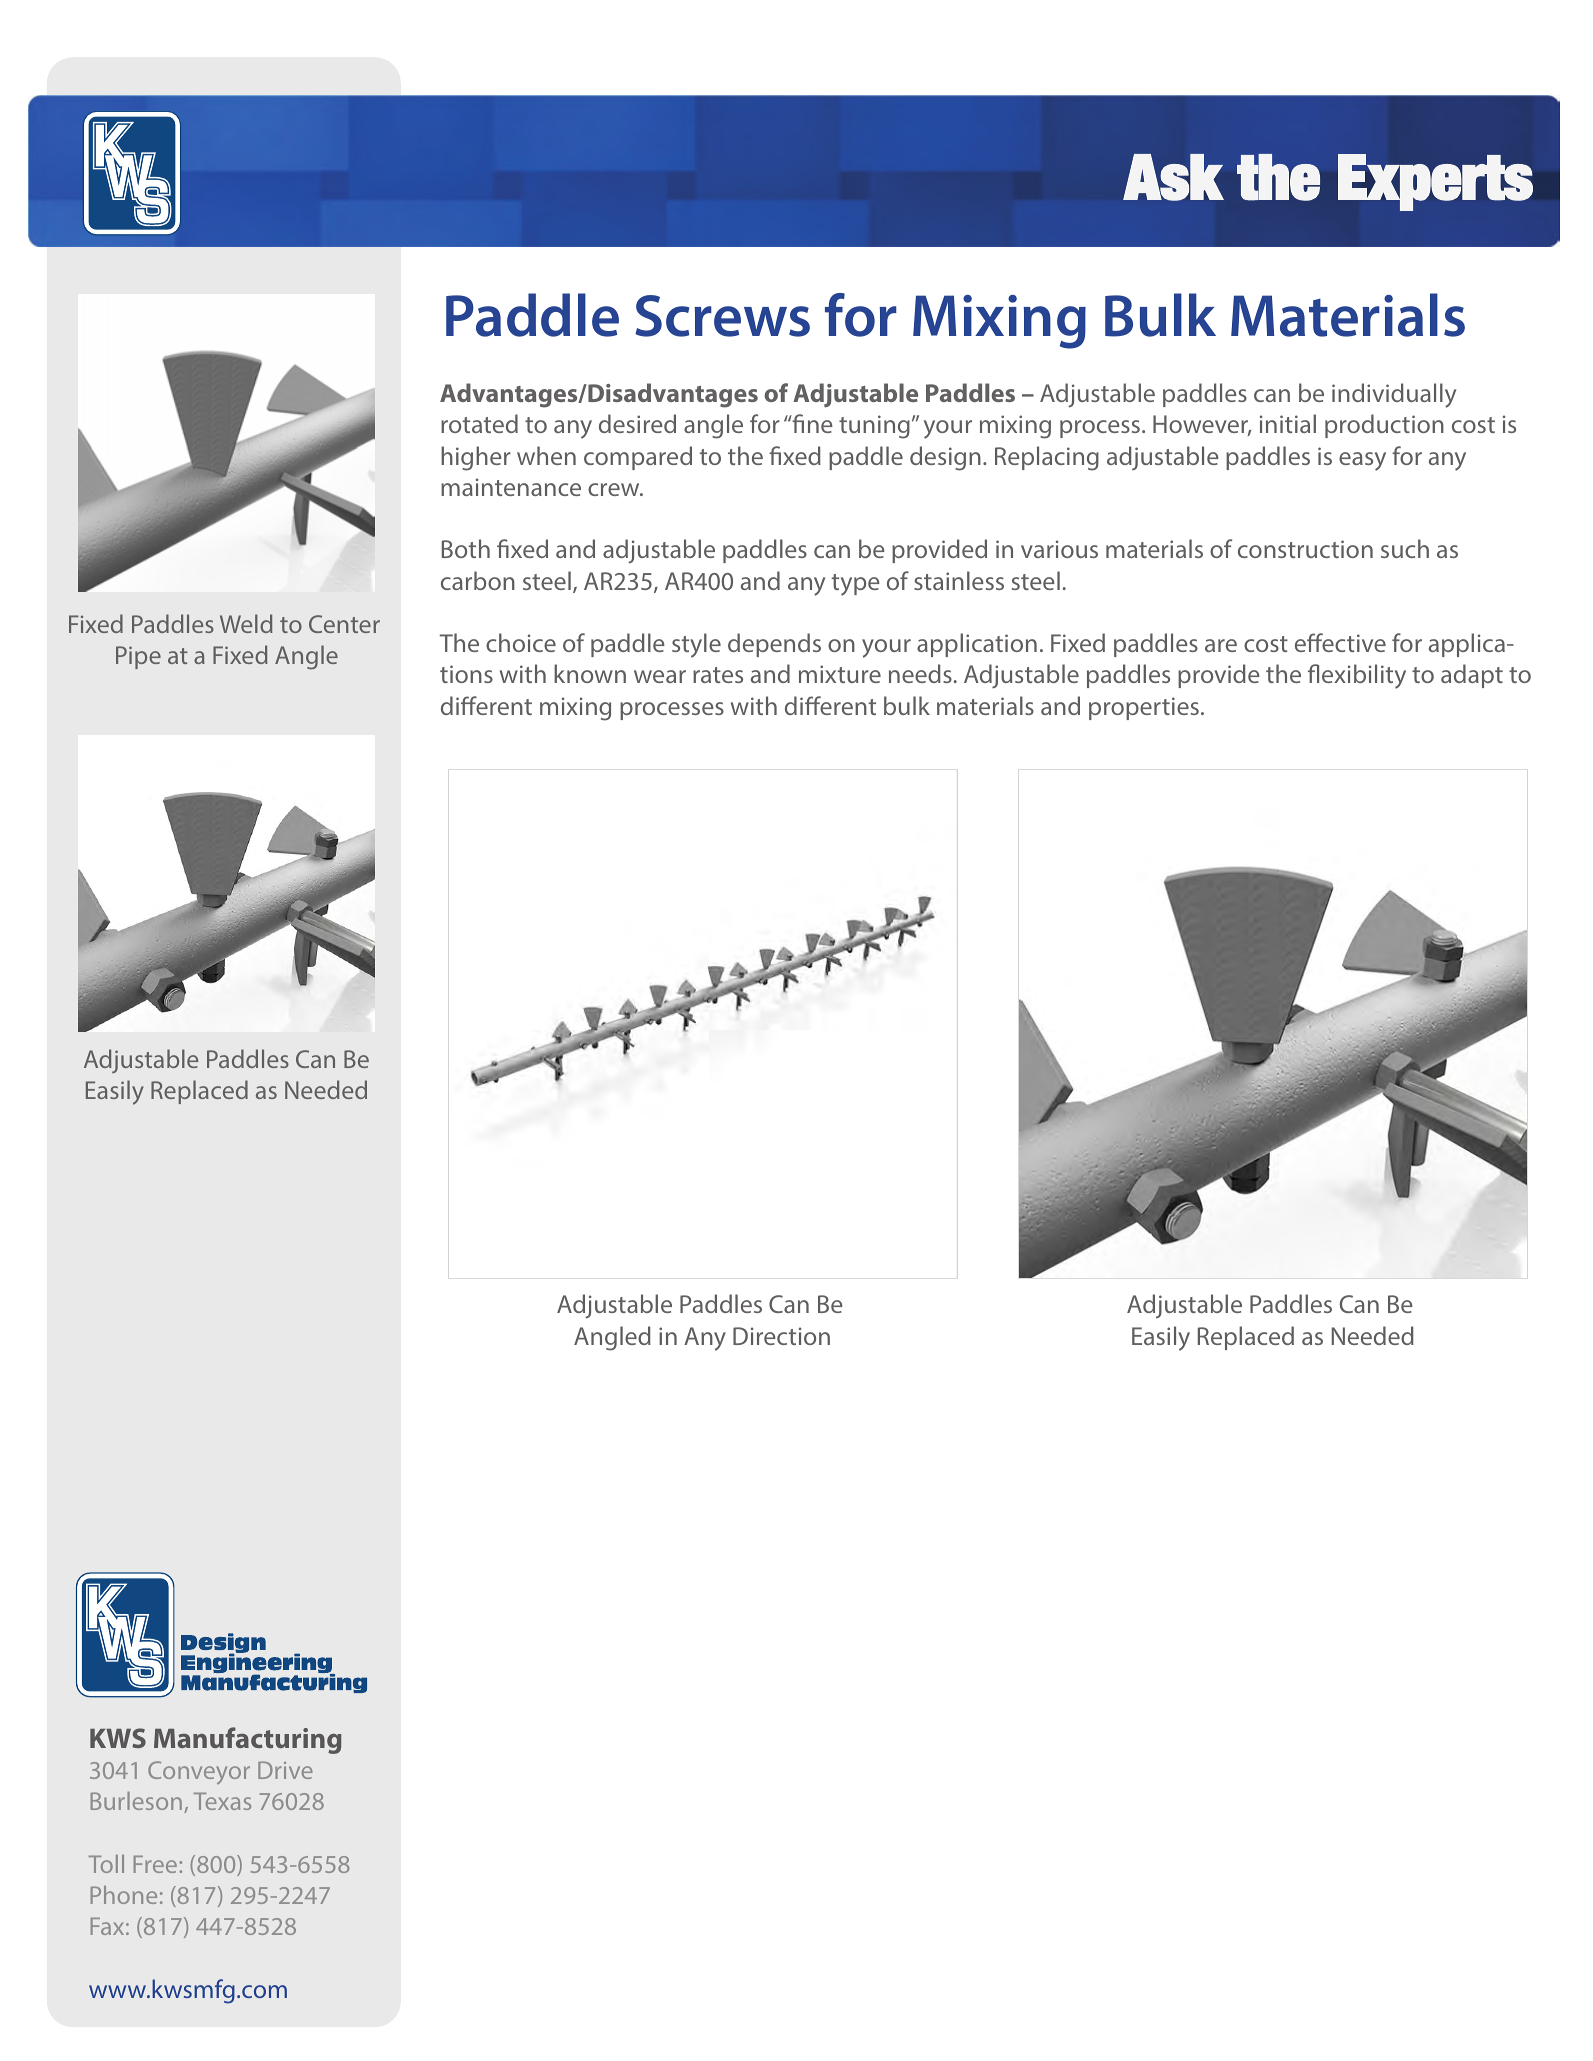 Image resolution: width=1593 pixels, height=2061 pixels. I want to click on properties, so click(1144, 708).
